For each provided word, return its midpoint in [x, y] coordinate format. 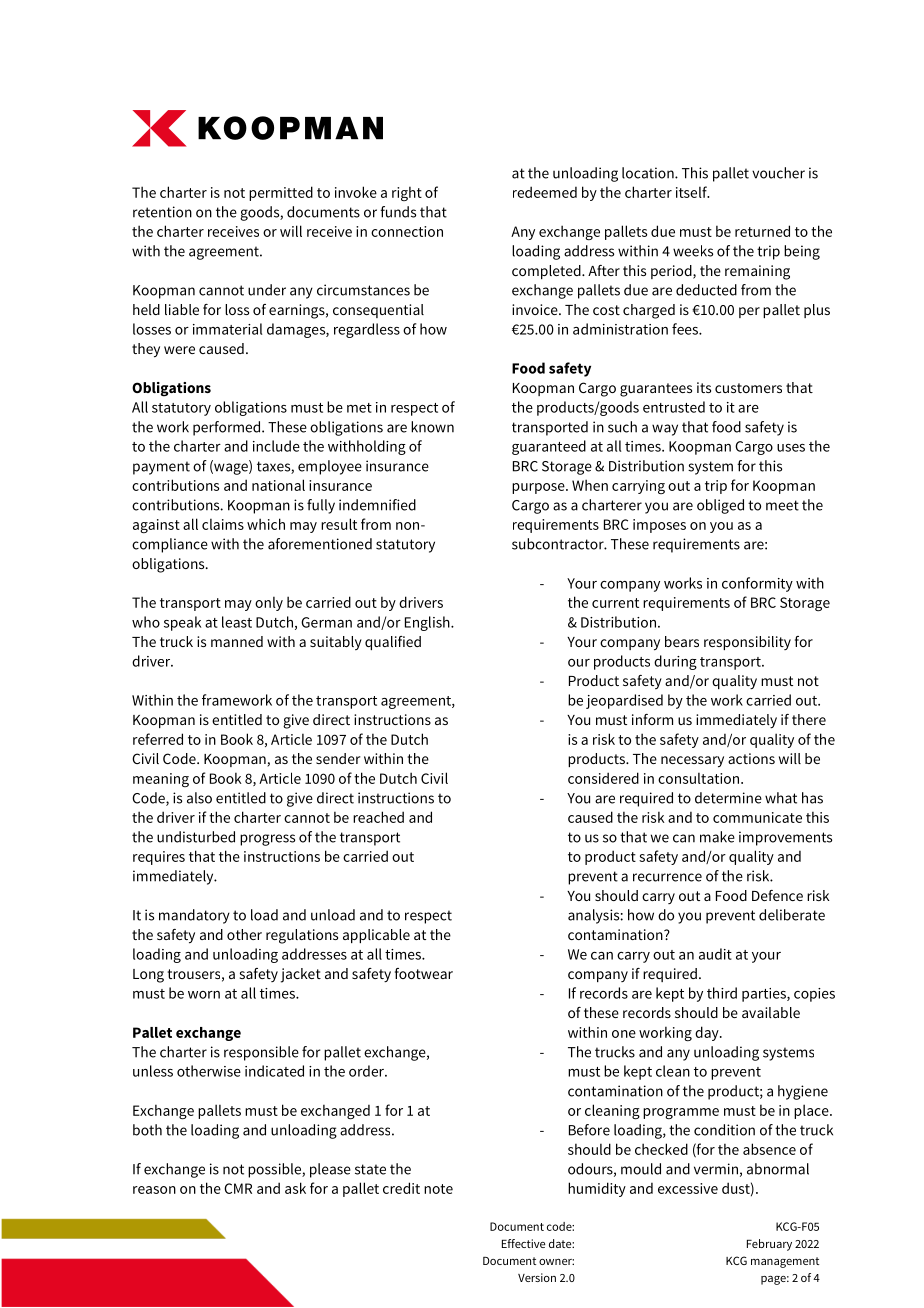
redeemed [545, 192]
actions [751, 758]
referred [158, 739]
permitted [281, 193]
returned [762, 231]
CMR [238, 1188]
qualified [393, 643]
